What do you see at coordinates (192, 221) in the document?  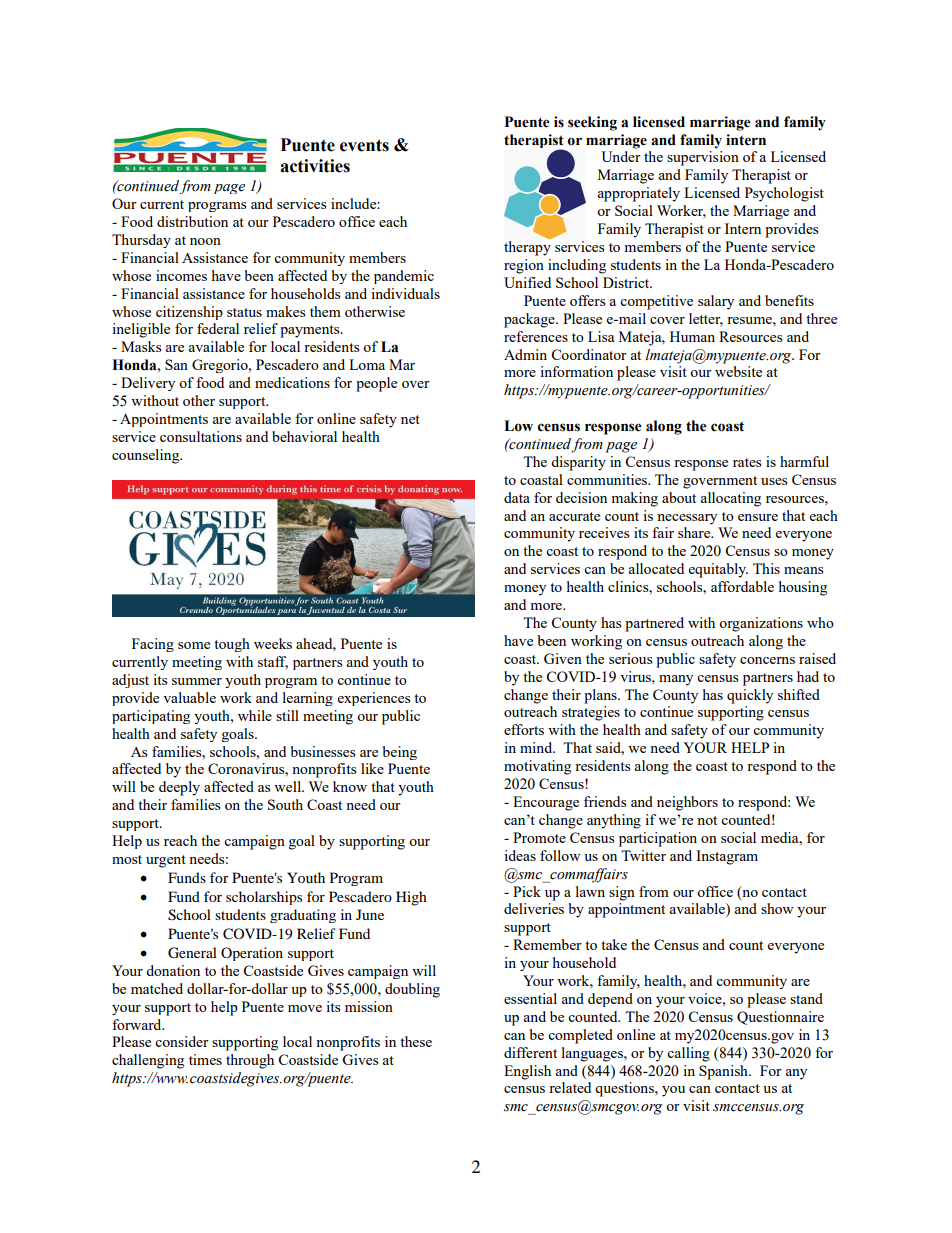 I see `distribution` at bounding box center [192, 221].
